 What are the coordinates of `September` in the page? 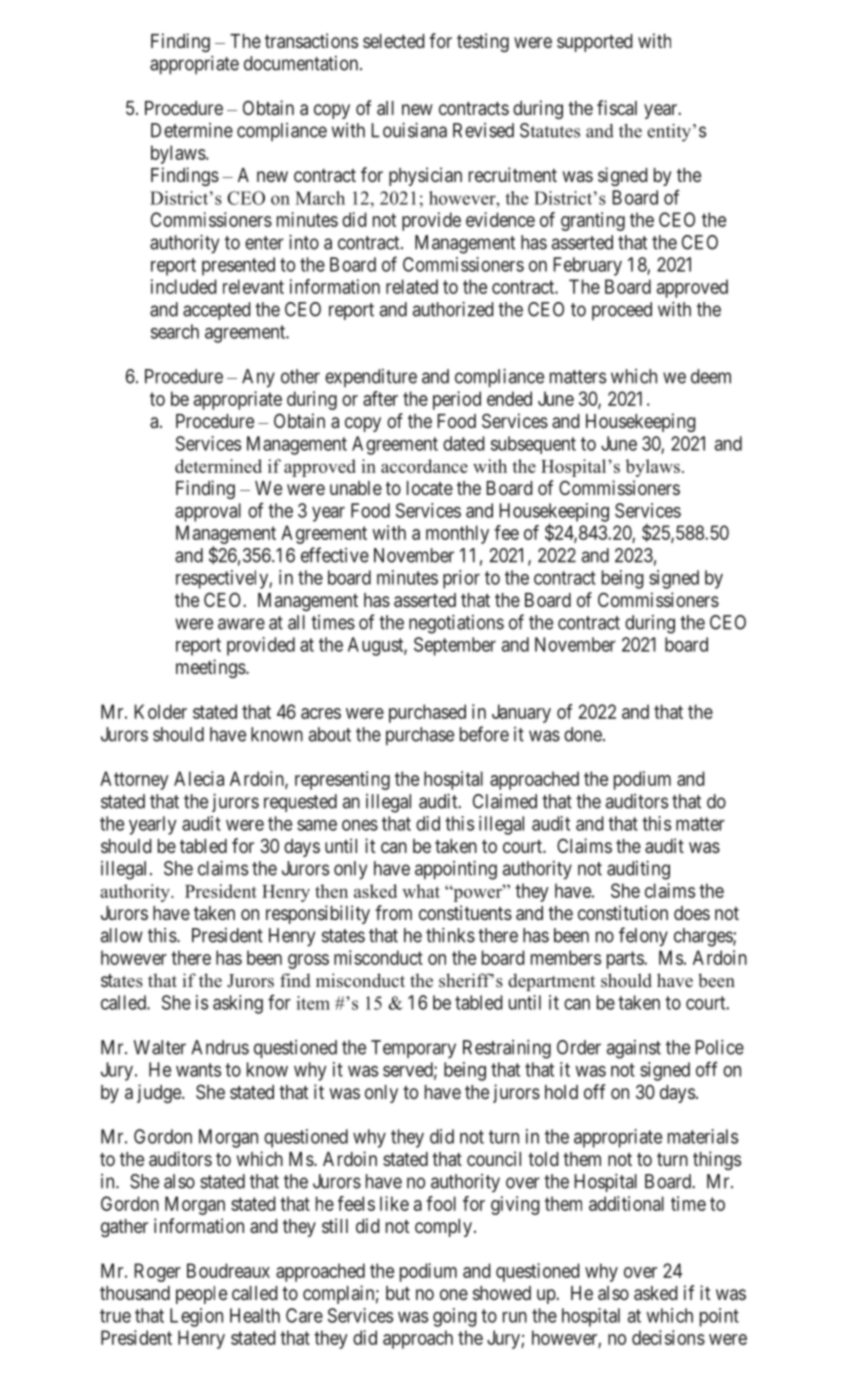 It's located at (455, 646).
